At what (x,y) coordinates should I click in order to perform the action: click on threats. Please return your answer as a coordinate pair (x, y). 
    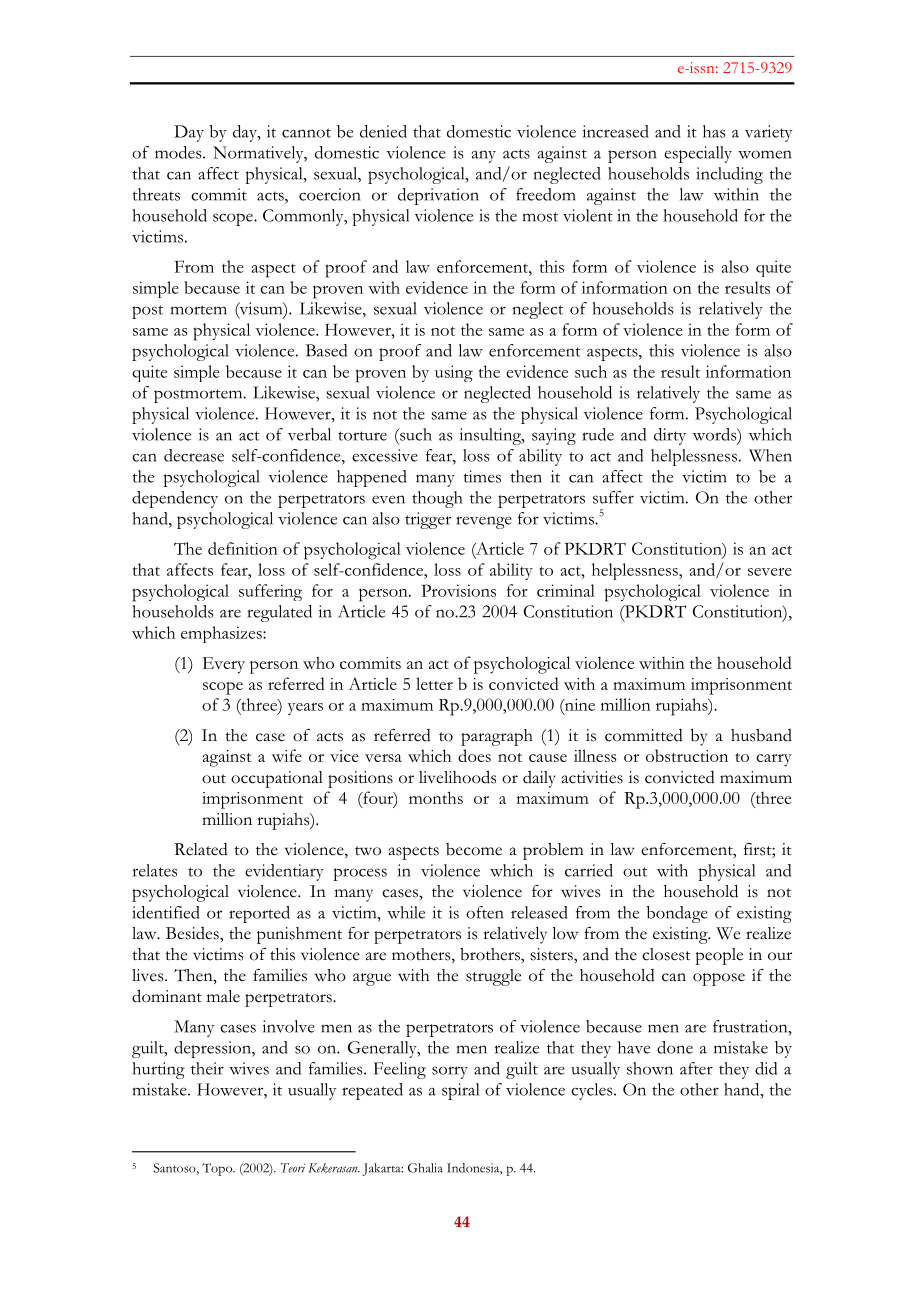
    Looking at the image, I should click on (156, 194).
